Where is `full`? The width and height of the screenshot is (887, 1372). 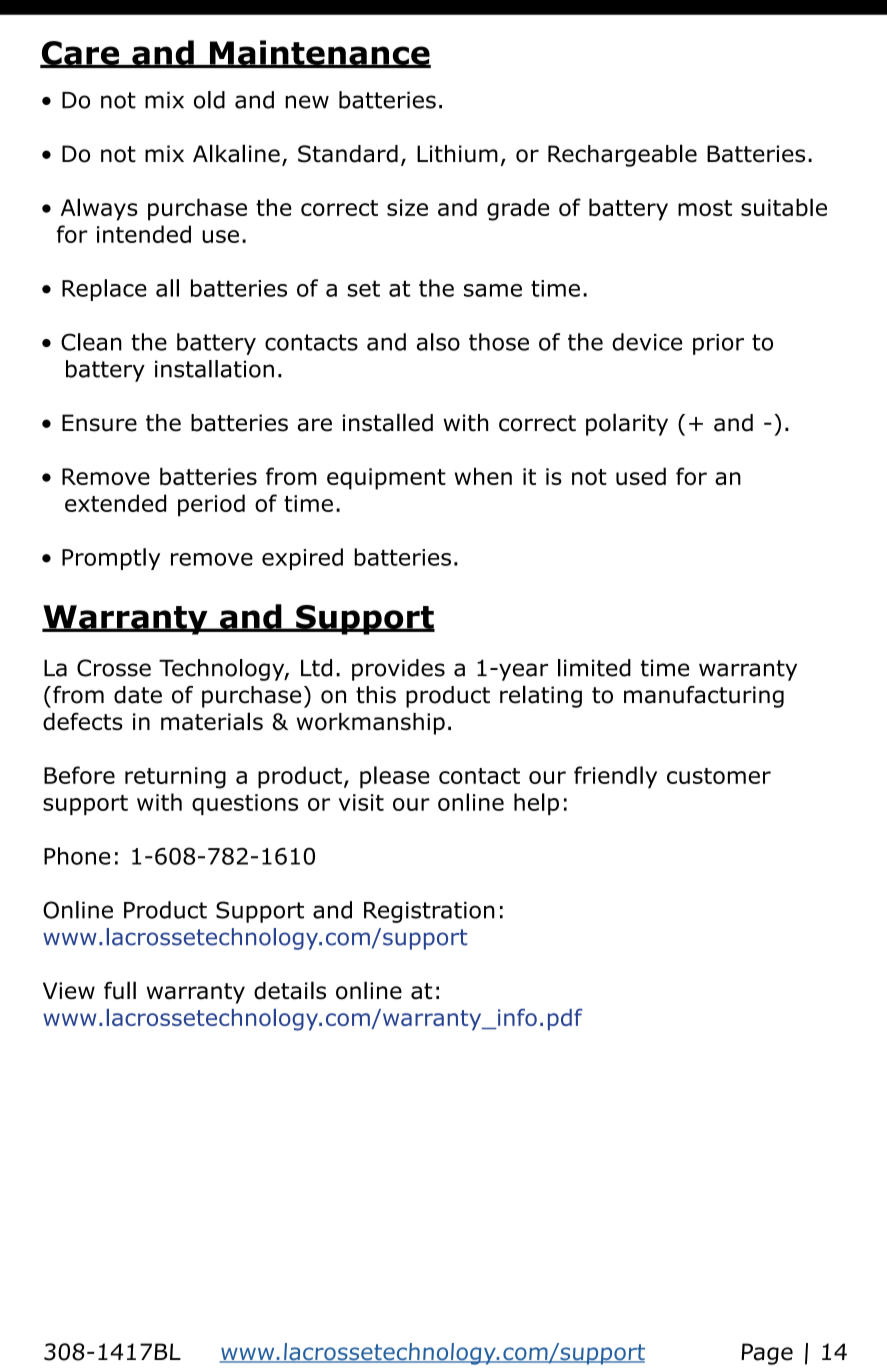
full is located at coordinates (120, 990).
